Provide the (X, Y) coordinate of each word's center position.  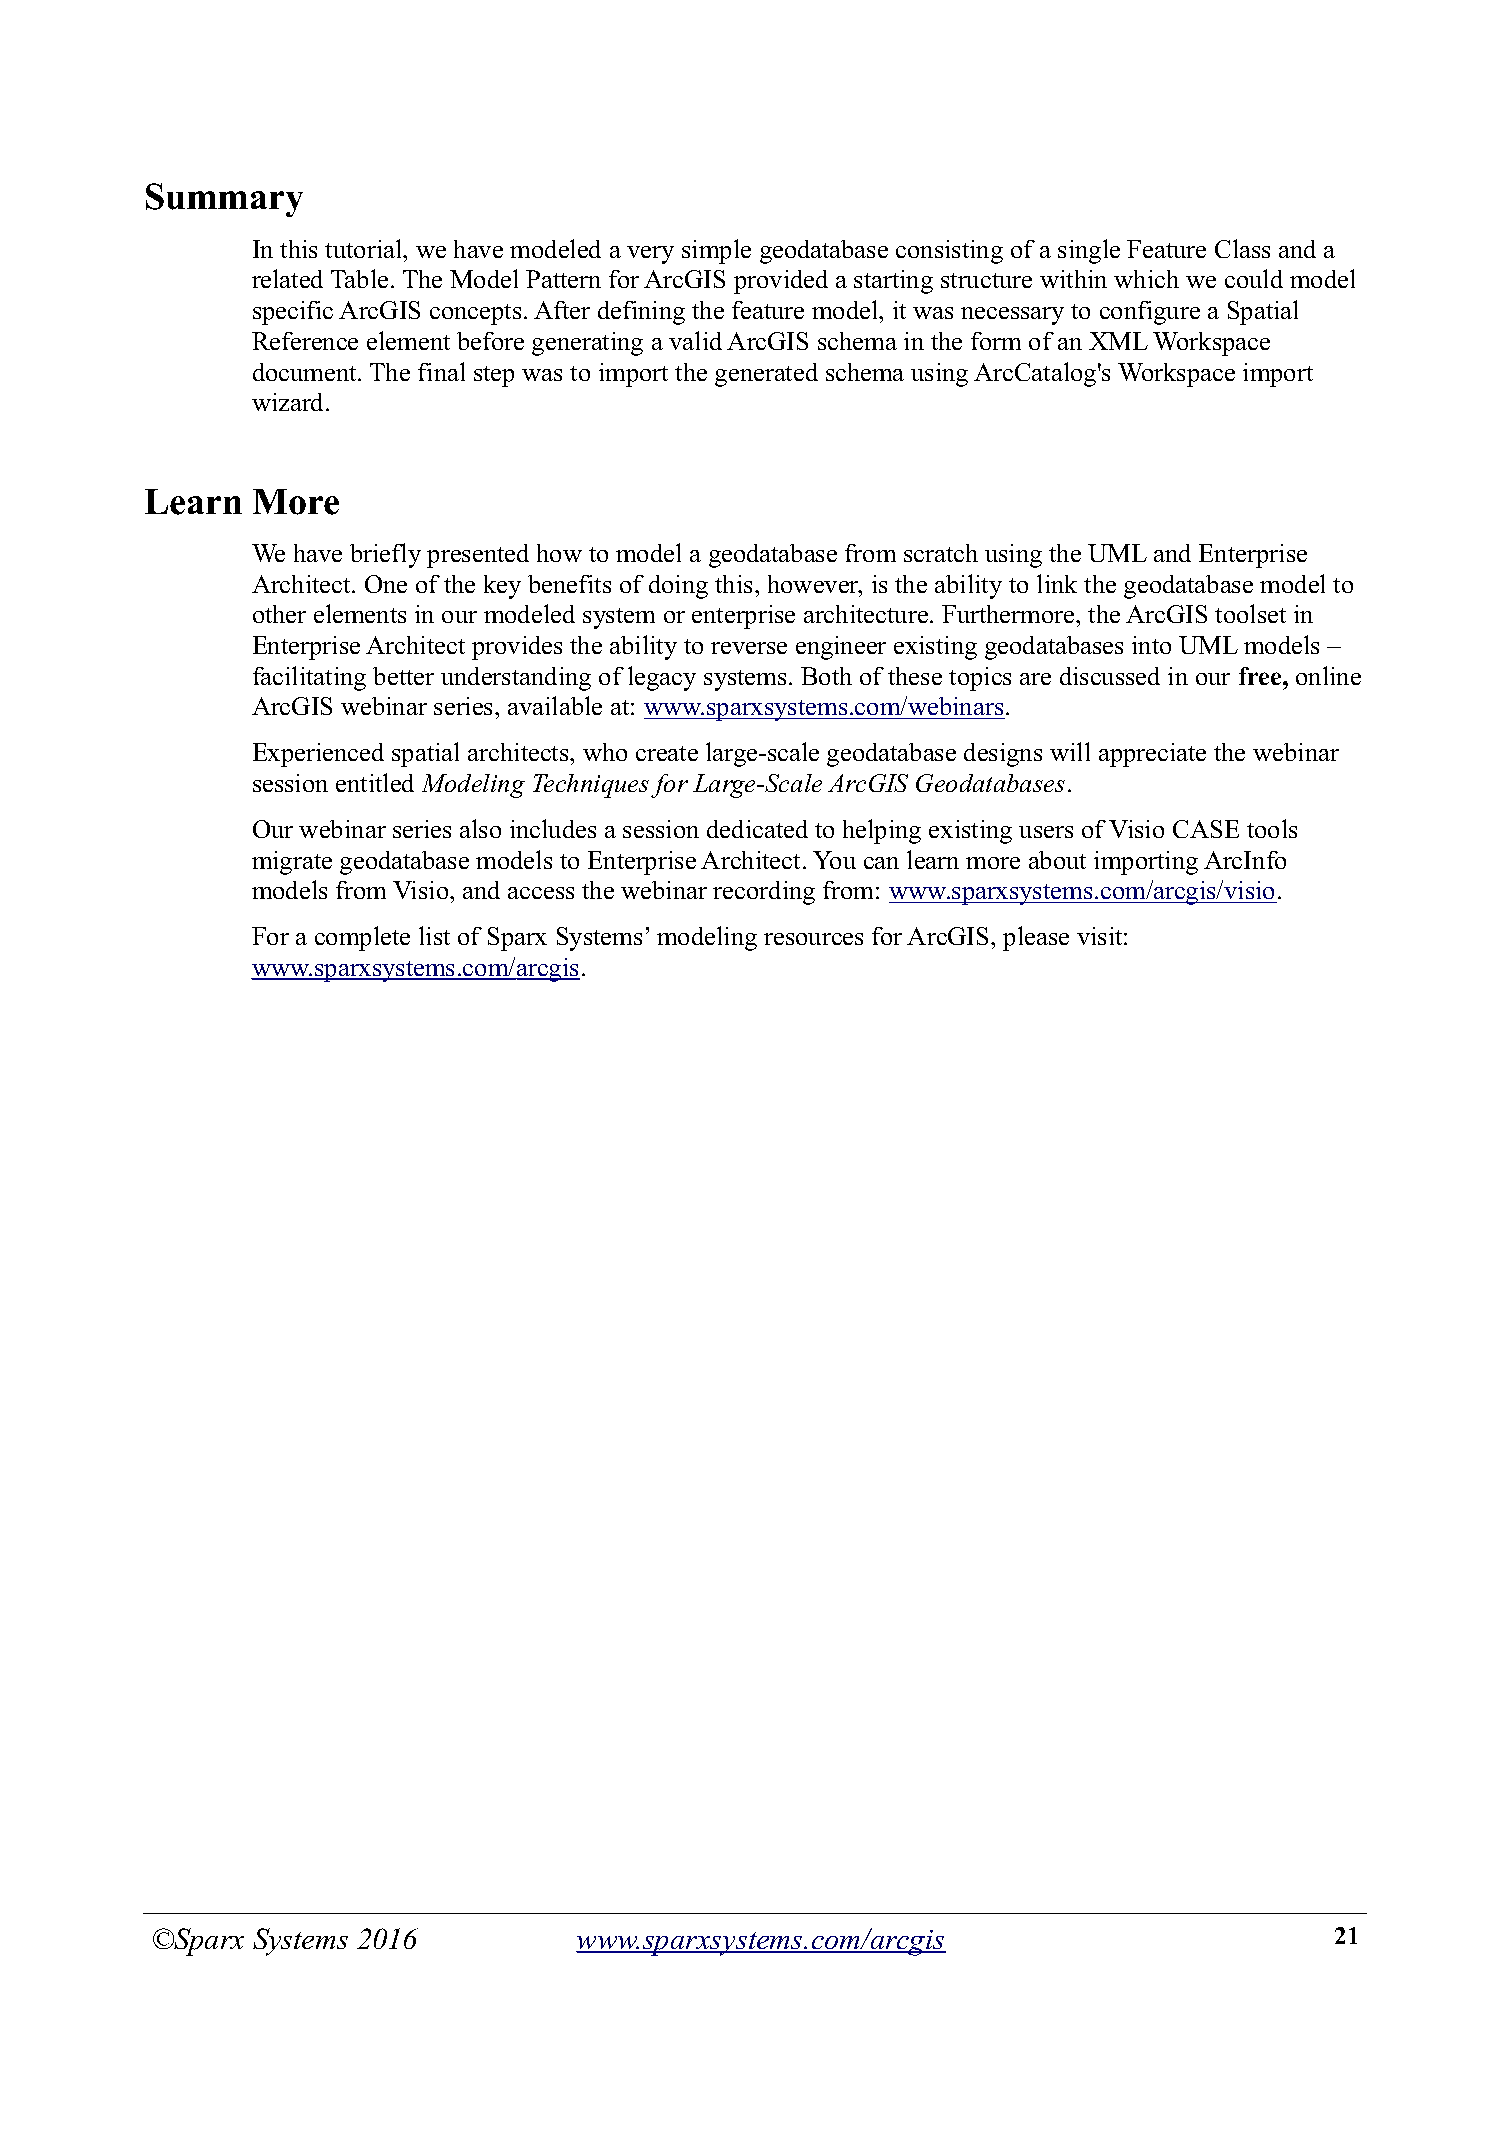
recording (764, 893)
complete (362, 938)
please (1036, 938)
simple (716, 251)
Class (1242, 248)
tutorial (365, 248)
